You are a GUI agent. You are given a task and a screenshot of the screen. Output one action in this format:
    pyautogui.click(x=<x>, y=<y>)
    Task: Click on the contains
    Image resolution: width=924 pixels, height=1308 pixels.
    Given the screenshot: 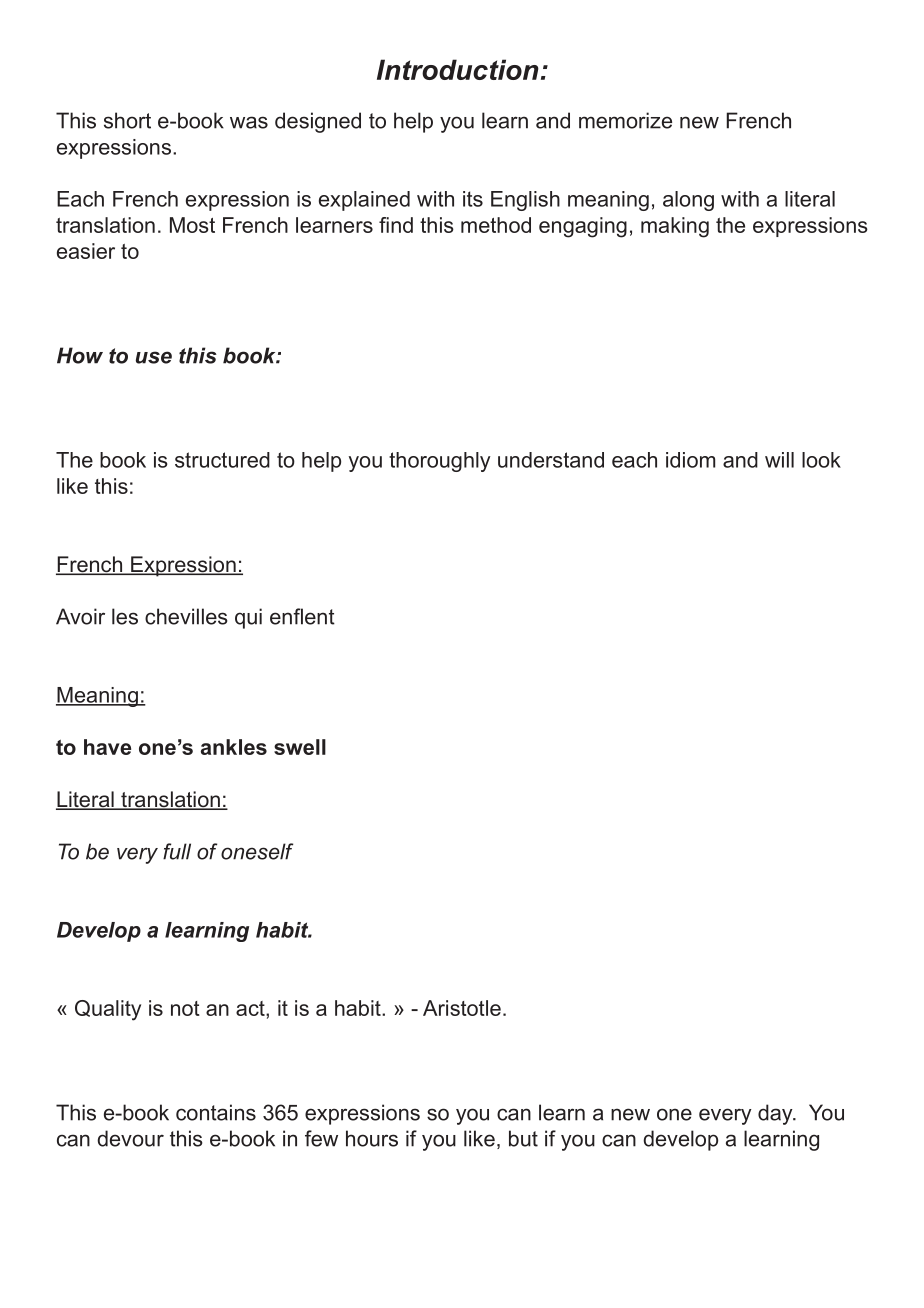 What is the action you would take?
    pyautogui.click(x=216, y=1112)
